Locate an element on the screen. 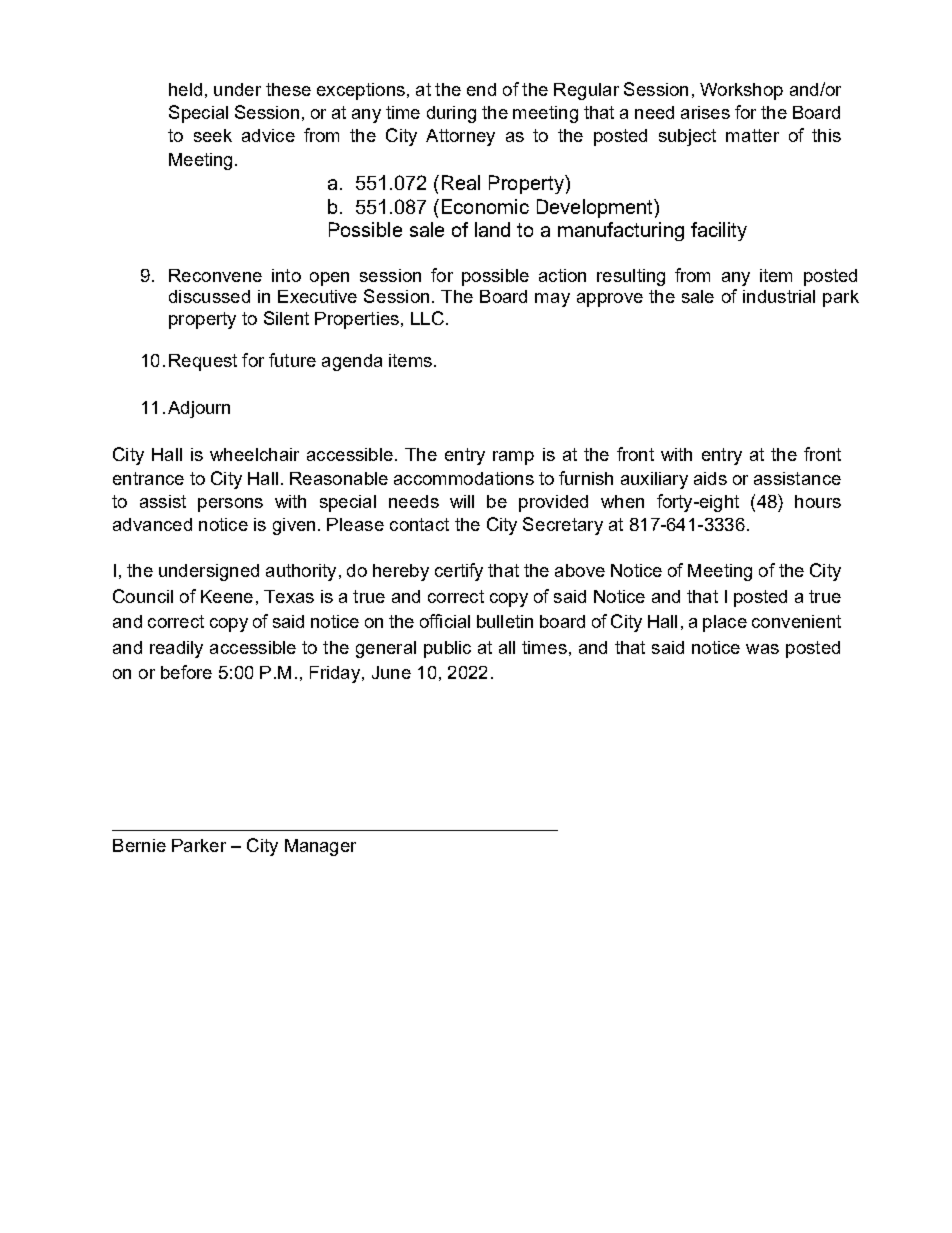  during is located at coordinates (451, 114).
